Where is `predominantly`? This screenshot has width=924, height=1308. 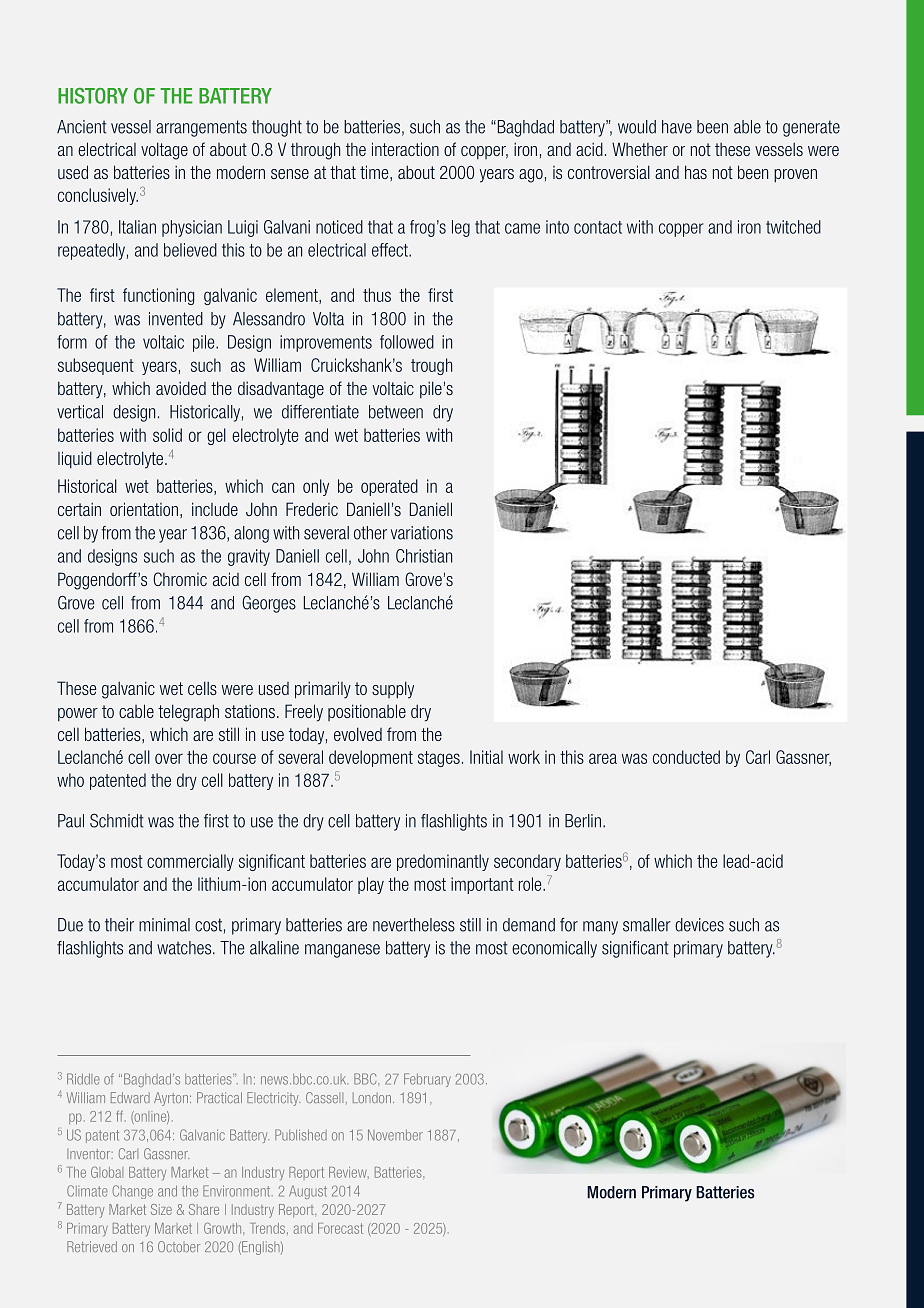
predominantly is located at coordinates (443, 862).
